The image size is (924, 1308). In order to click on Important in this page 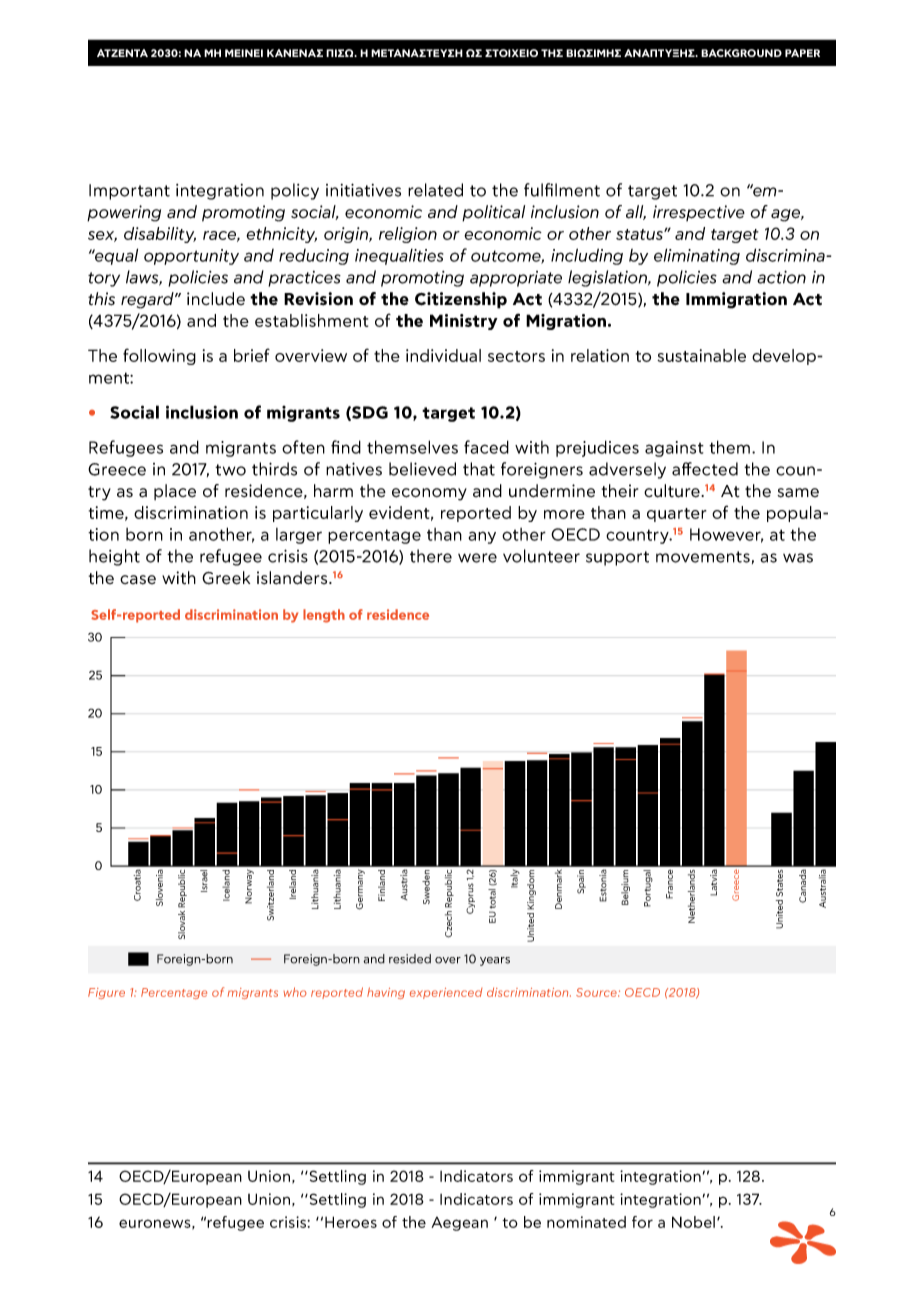, I will do `click(129, 192)`.
